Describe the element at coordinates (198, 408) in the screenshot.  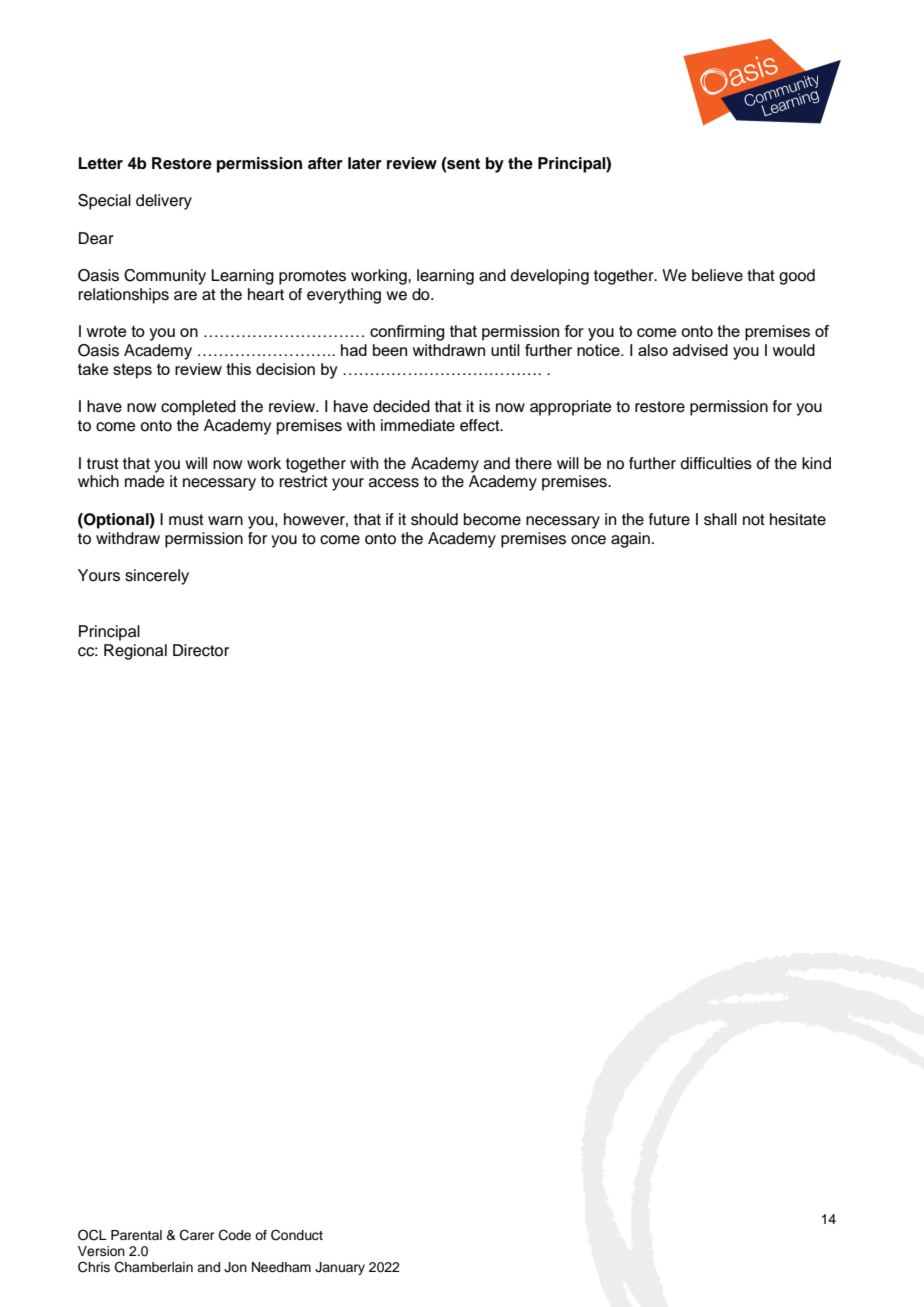
I see `completed` at that location.
